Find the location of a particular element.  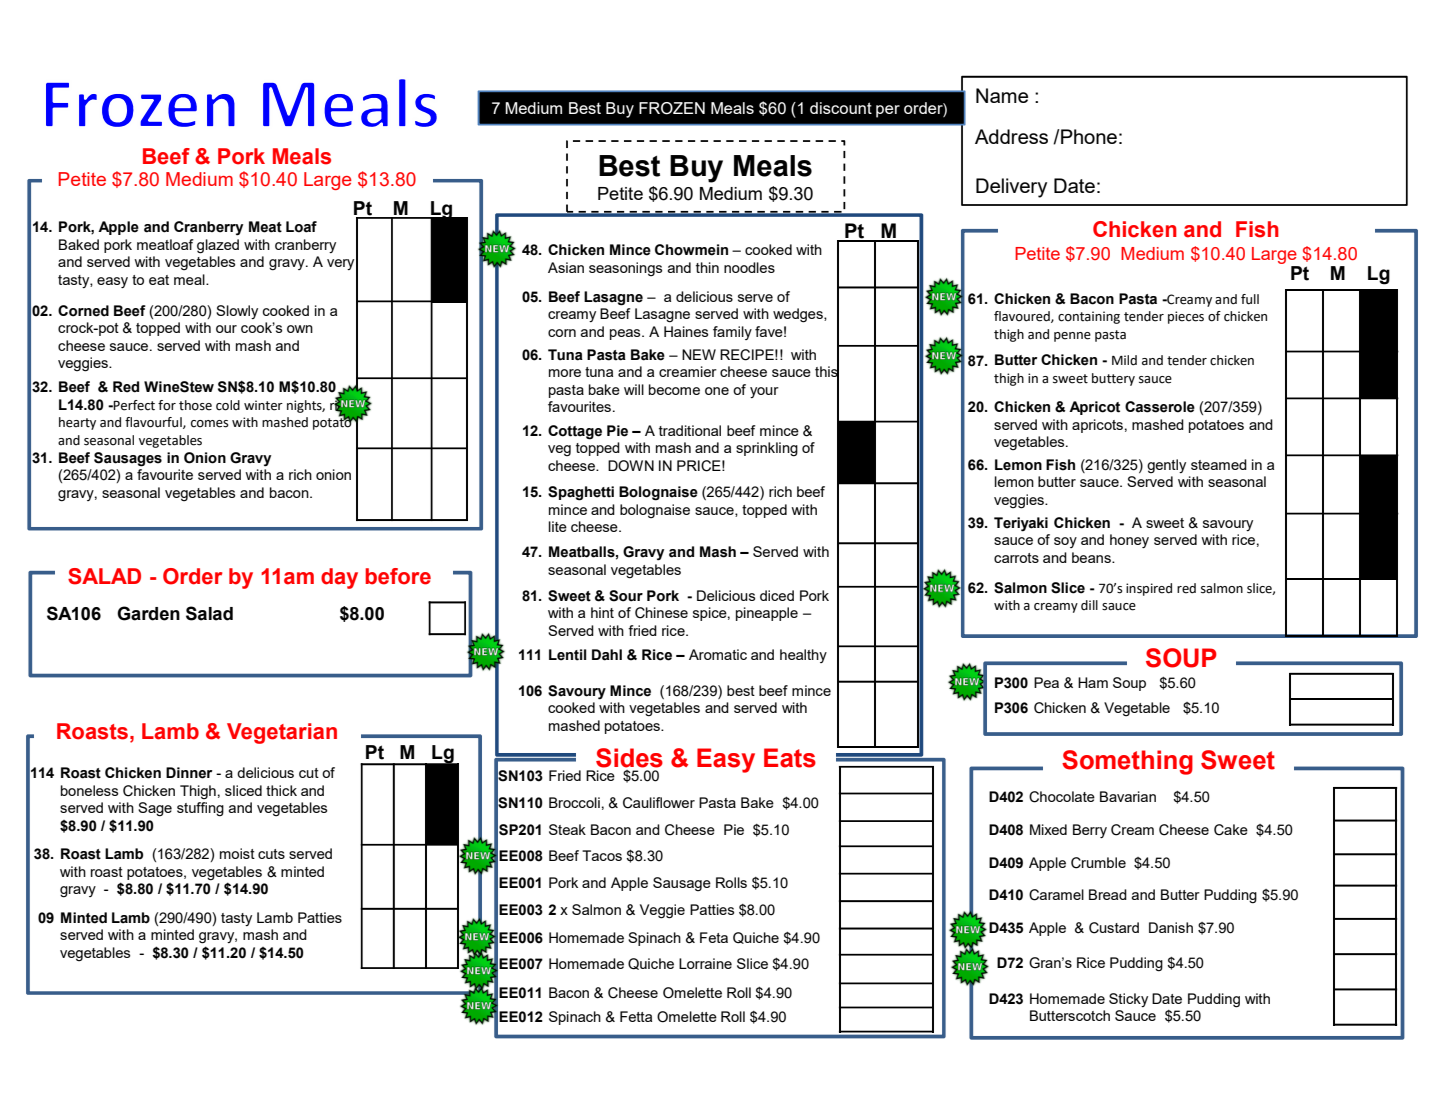

Vegetarian is located at coordinates (282, 733).
